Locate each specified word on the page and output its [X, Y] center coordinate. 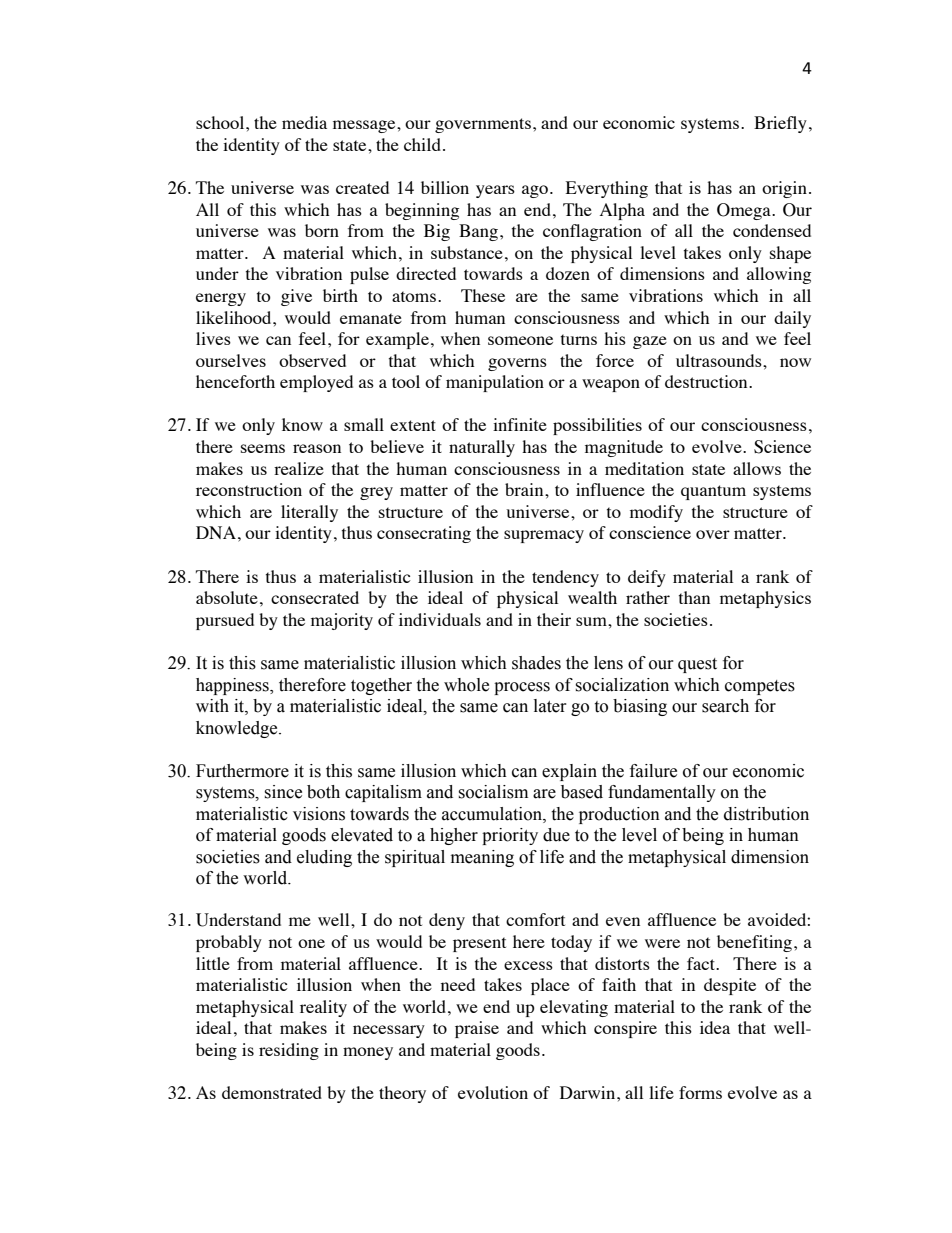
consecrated [315, 597]
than [694, 597]
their [554, 619]
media [304, 122]
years [495, 191]
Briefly [780, 124]
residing [289, 1051]
